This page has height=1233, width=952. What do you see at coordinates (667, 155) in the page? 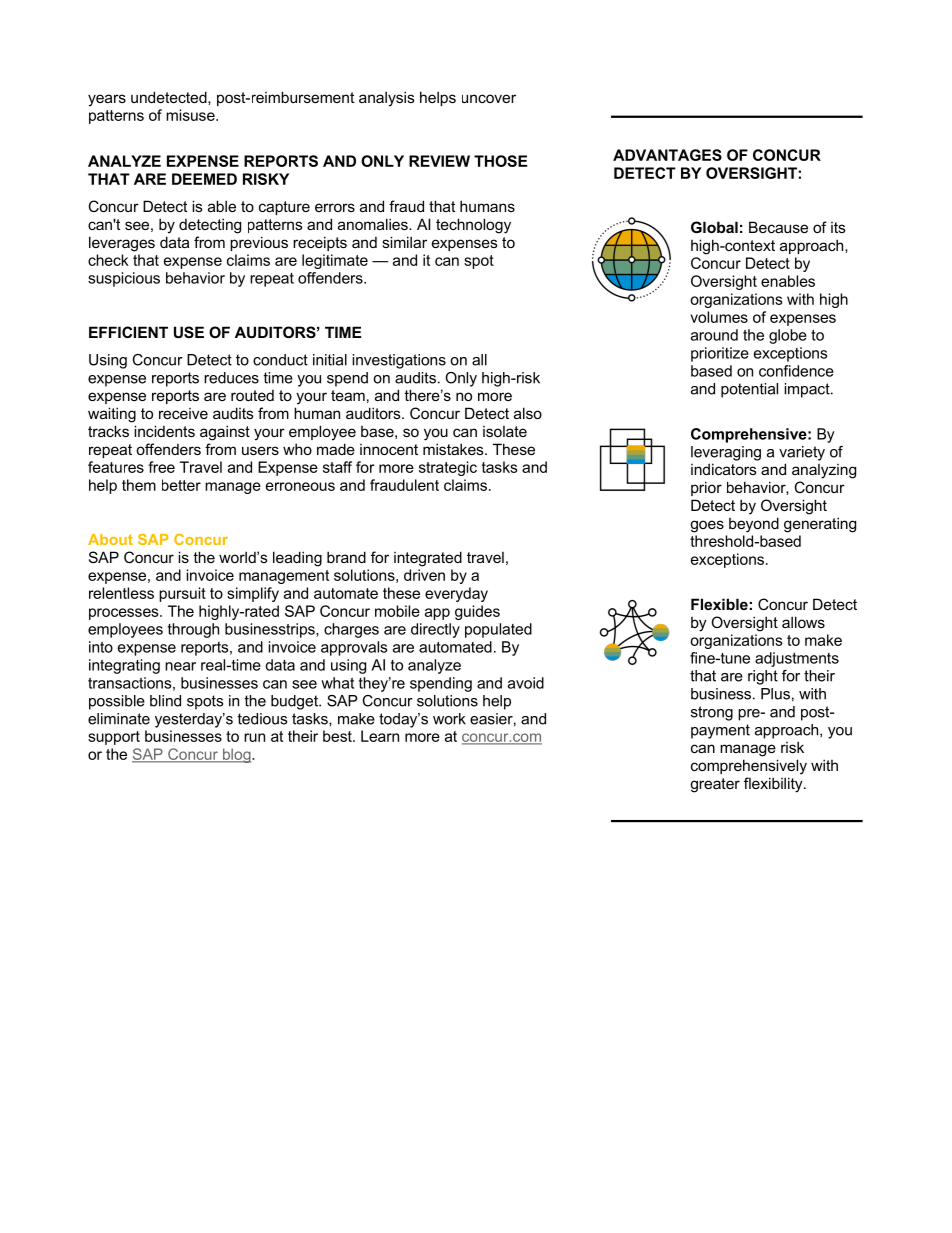
I see `ADVANTAGES` at bounding box center [667, 155].
